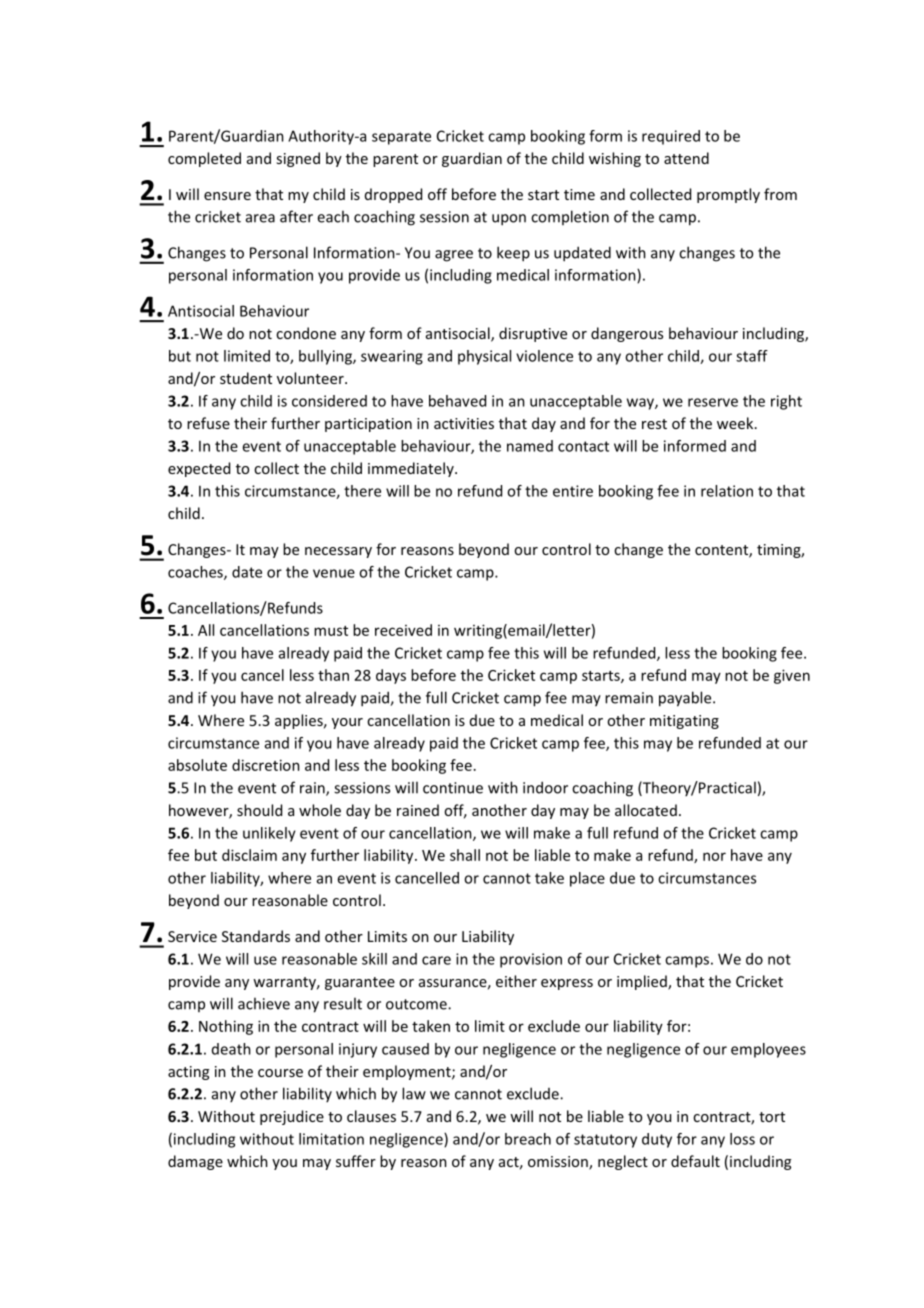 Image resolution: width=924 pixels, height=1308 pixels. What do you see at coordinates (298, 159) in the screenshot?
I see `signed` at bounding box center [298, 159].
